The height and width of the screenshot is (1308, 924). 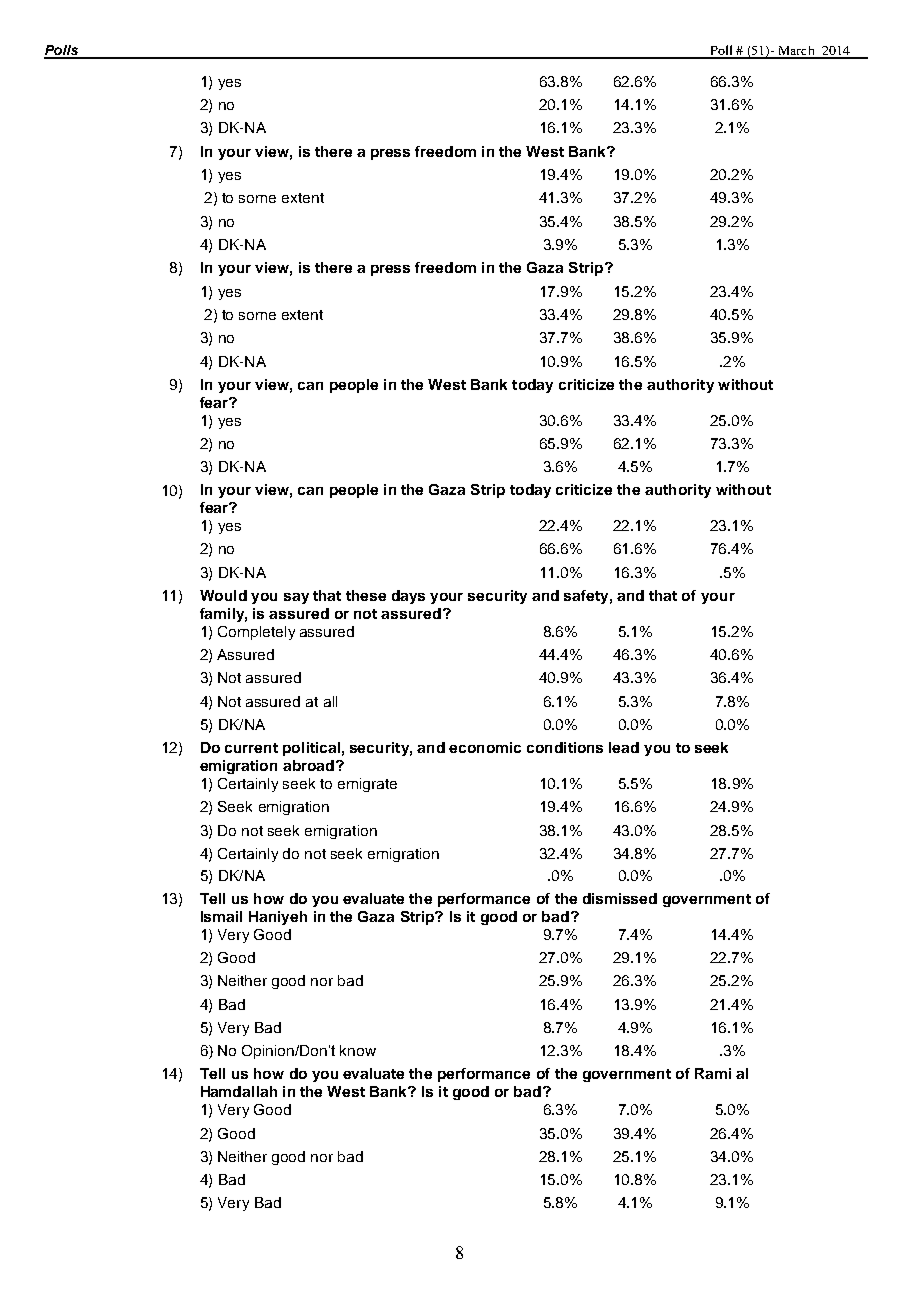 What do you see at coordinates (713, 1073) in the screenshot?
I see `Rami` at bounding box center [713, 1073].
